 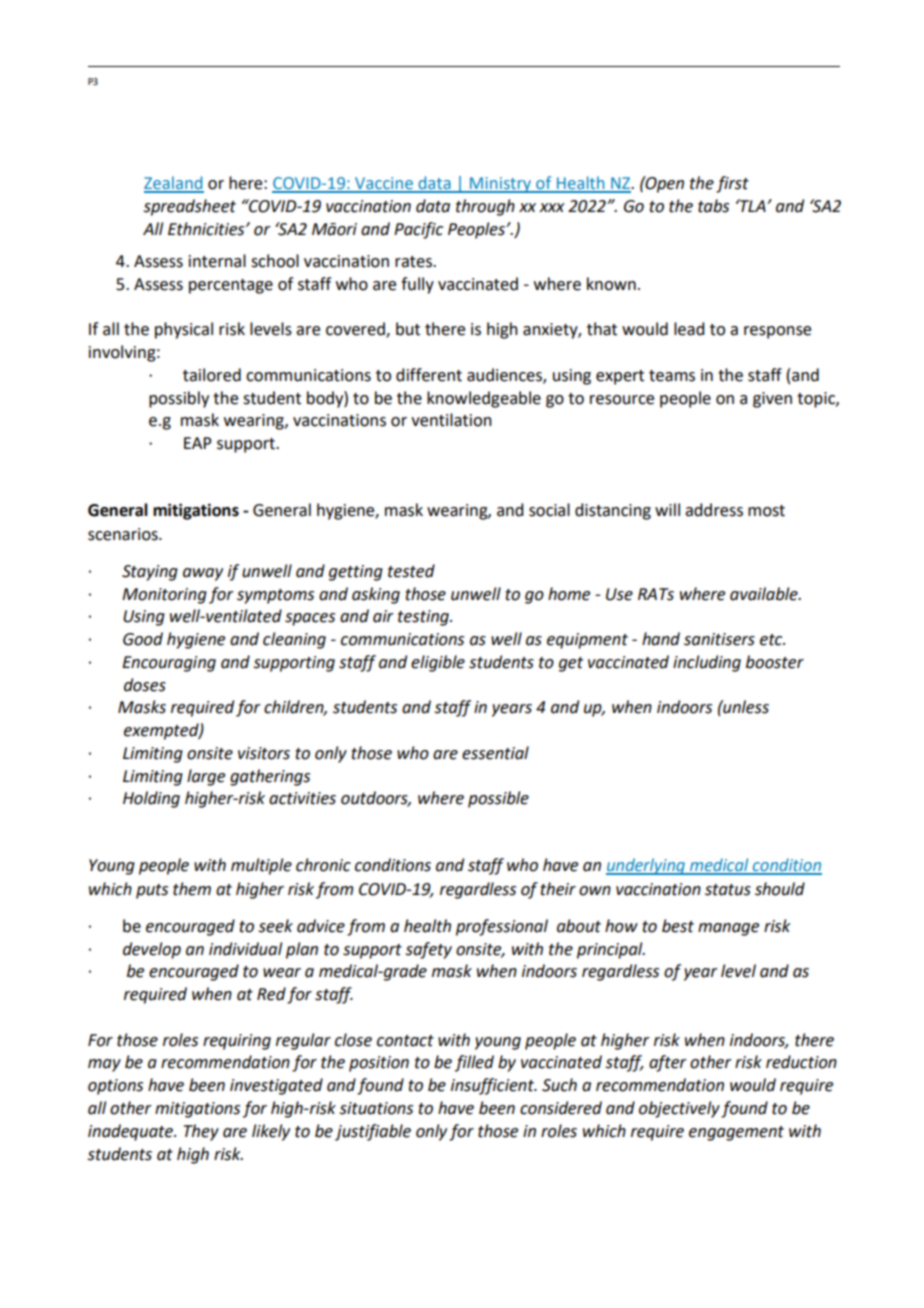 What do you see at coordinates (707, 663) in the document?
I see `including` at bounding box center [707, 663].
